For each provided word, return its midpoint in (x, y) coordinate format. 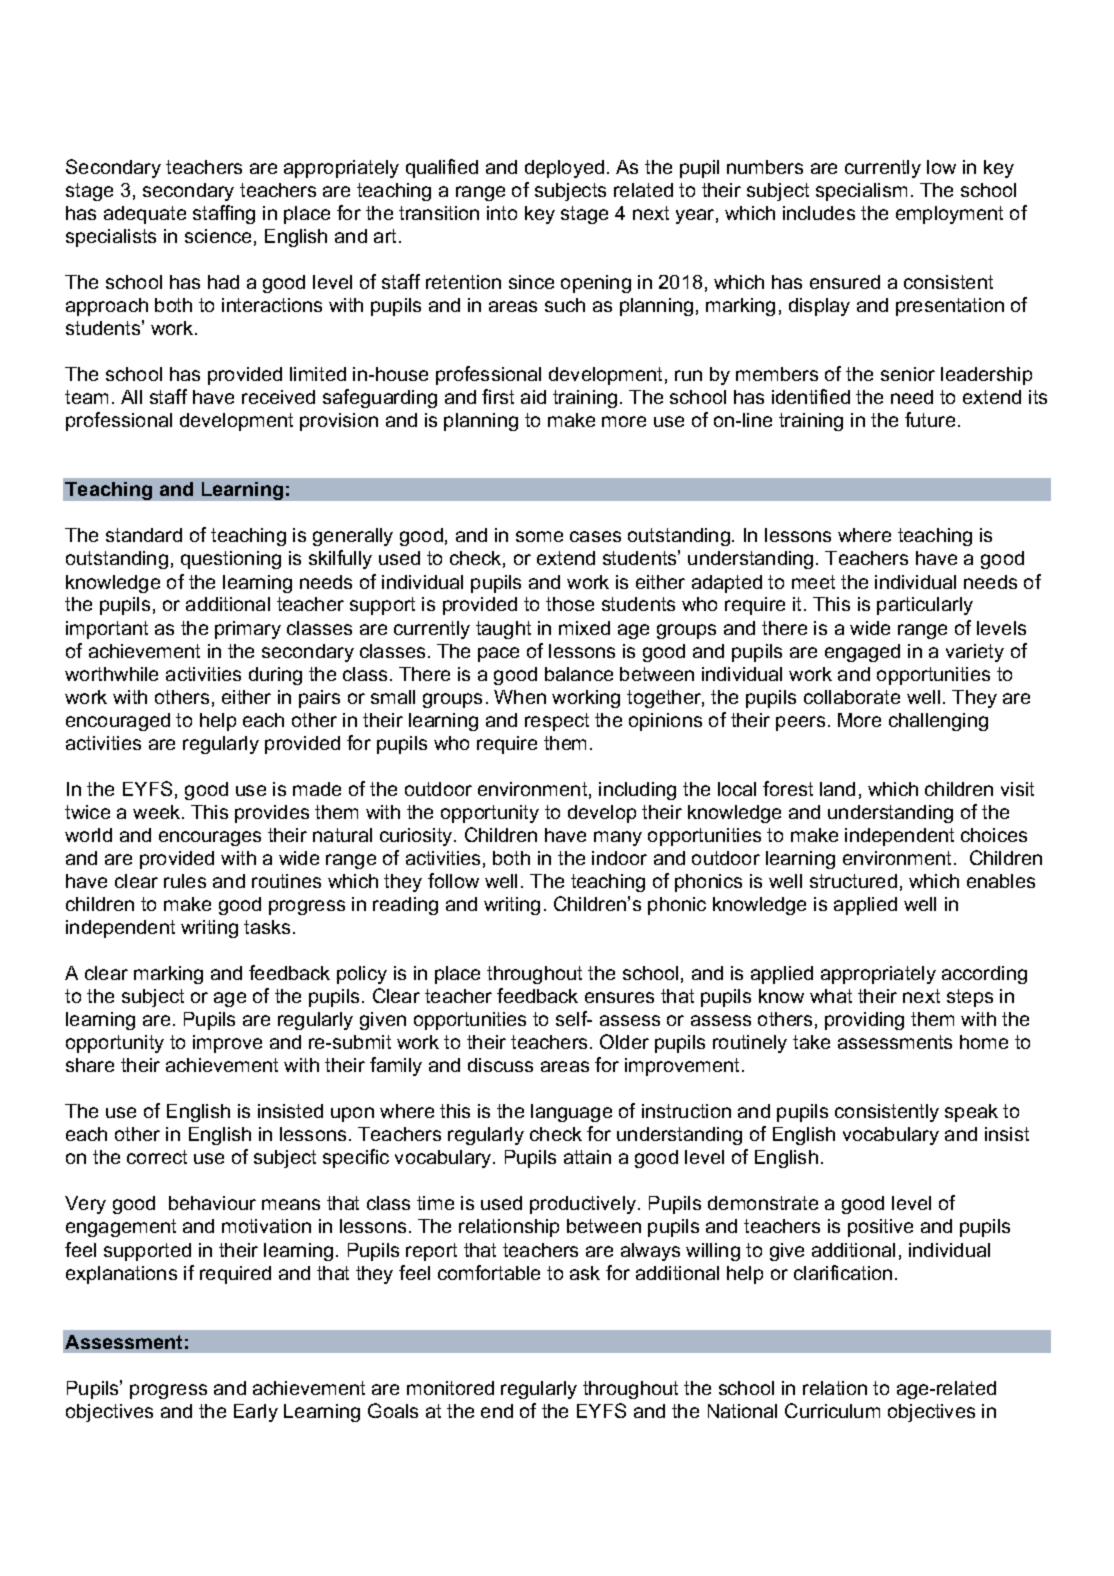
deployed (564, 169)
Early (256, 1413)
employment (949, 215)
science (218, 236)
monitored (450, 1388)
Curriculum (832, 1410)
